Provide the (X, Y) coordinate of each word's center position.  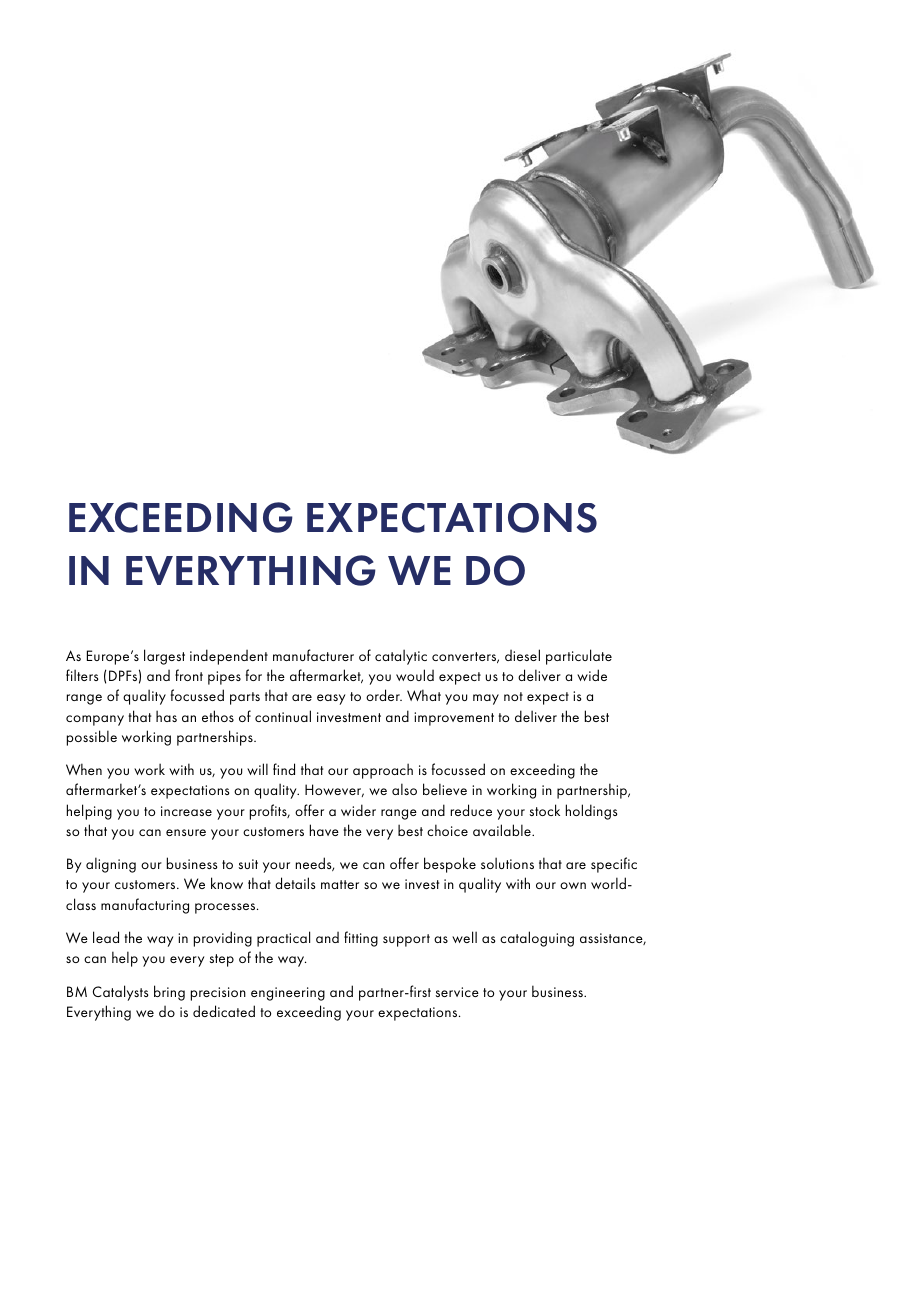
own (573, 885)
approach (383, 771)
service (457, 992)
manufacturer (313, 655)
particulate (579, 657)
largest (164, 657)
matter (340, 884)
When (84, 769)
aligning (111, 865)
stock (545, 810)
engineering (288, 994)
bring (169, 993)
